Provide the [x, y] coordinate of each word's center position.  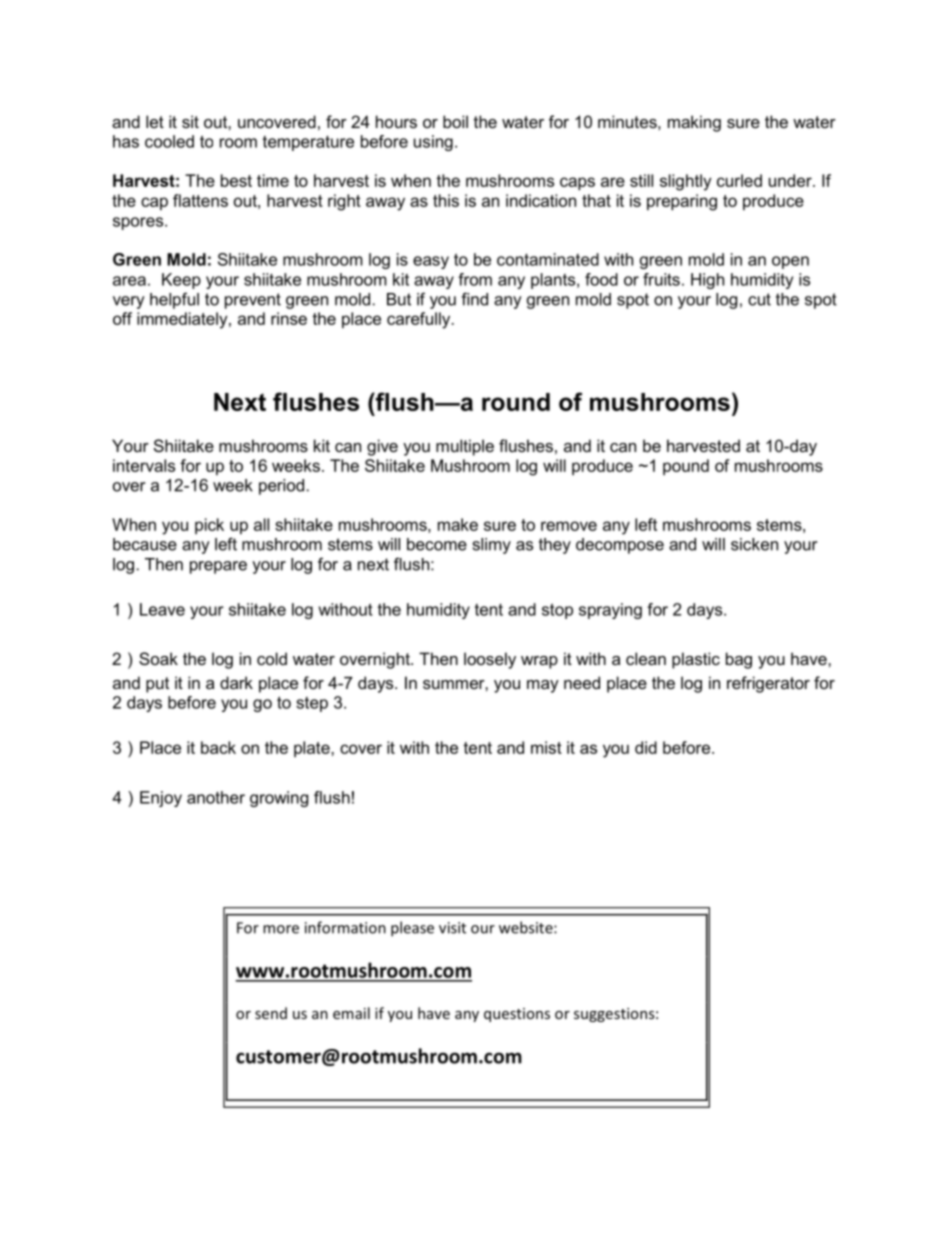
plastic [696, 660]
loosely [490, 660]
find [474, 299]
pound [686, 467]
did [646, 747]
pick [209, 526]
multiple [465, 447]
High [707, 281]
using [433, 143]
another [216, 797]
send [271, 1013]
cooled [169, 141]
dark [236, 682]
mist [546, 747]
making [694, 123]
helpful [174, 300]
